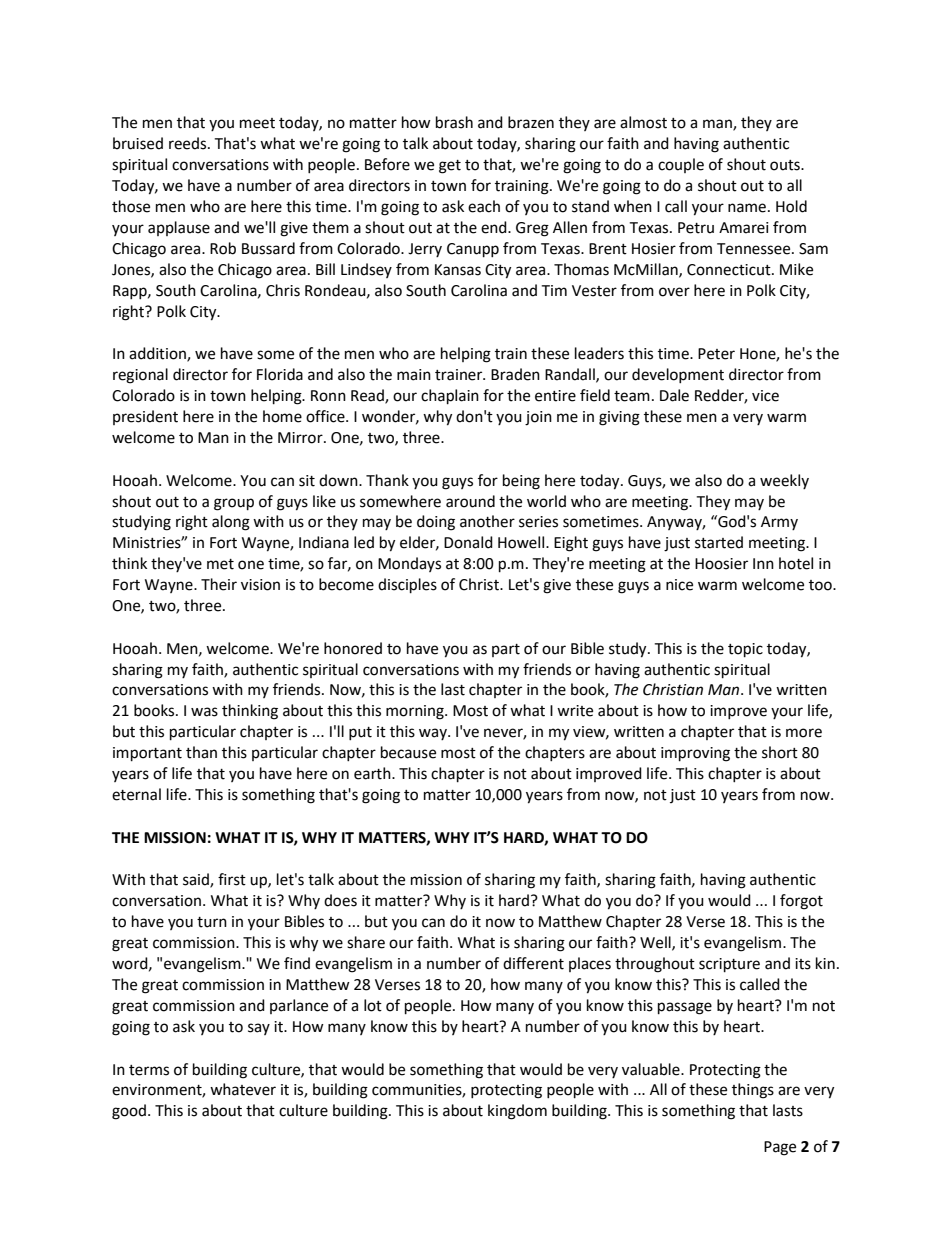  Describe the element at coordinates (130, 1112) in the screenshot. I see `good` at that location.
